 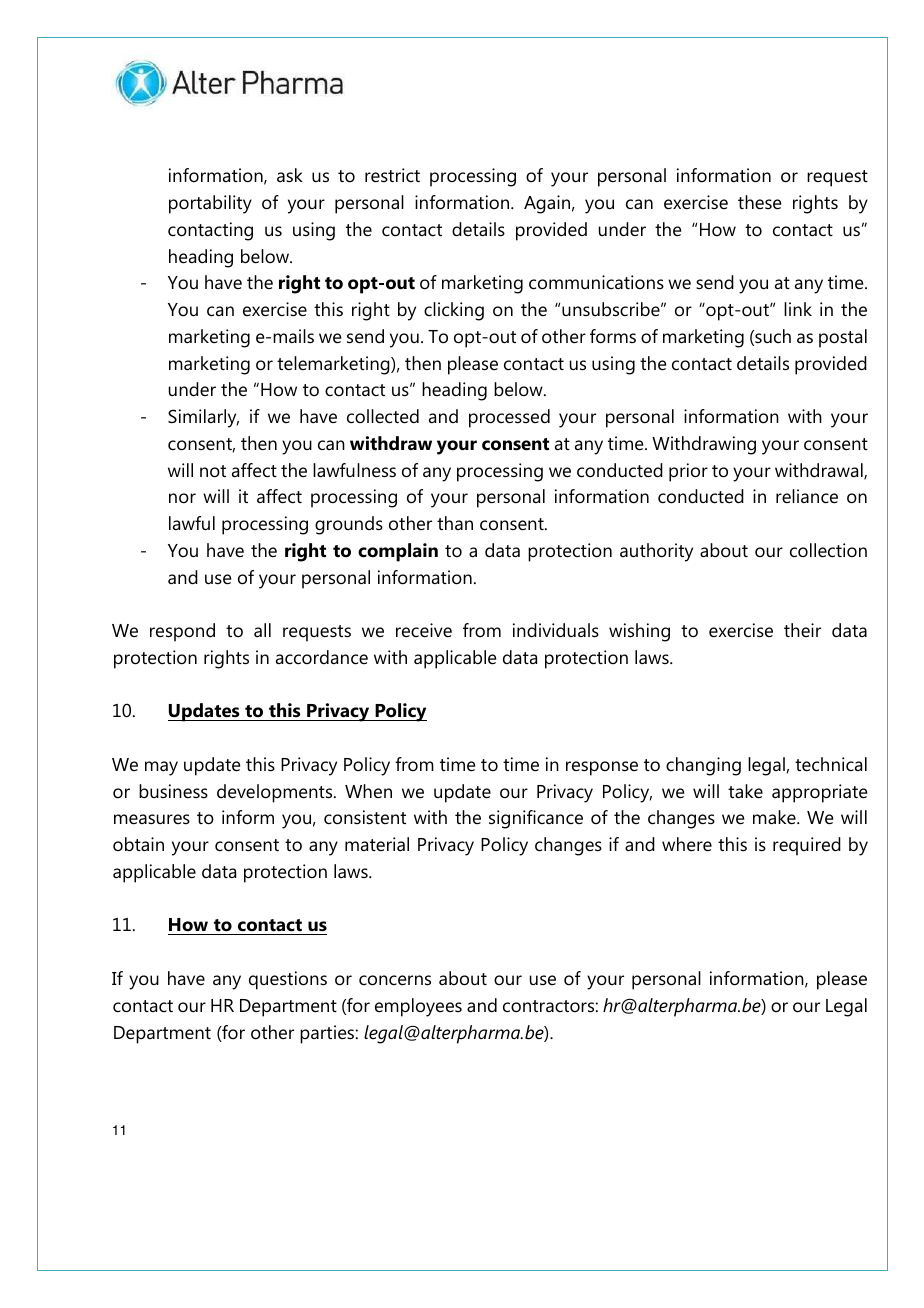 I want to click on these, so click(x=759, y=202).
